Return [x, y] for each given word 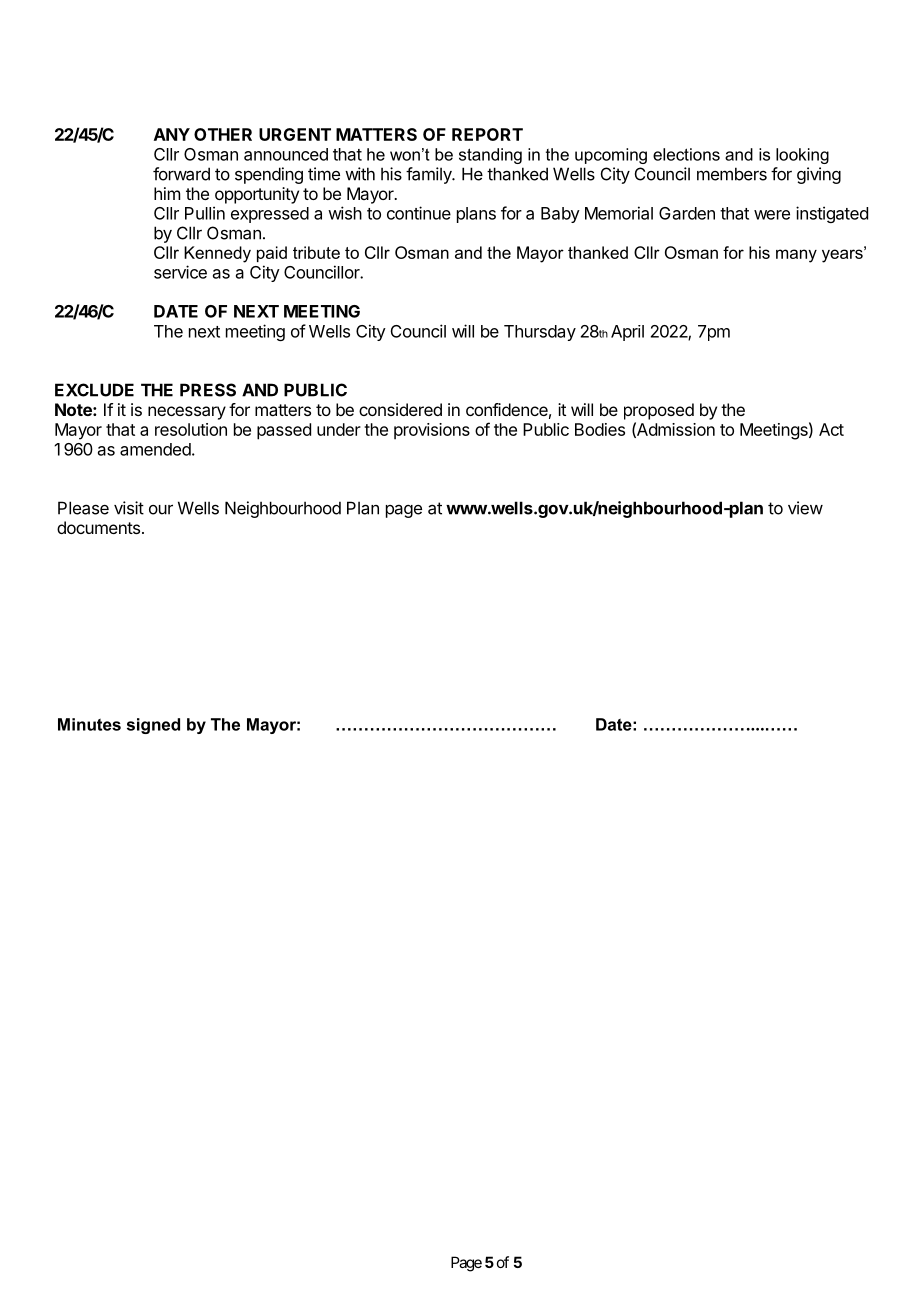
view [805, 508]
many [796, 256]
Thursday [540, 333]
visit [129, 508]
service [180, 272]
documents [98, 527]
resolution [191, 429]
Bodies [600, 429]
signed [153, 726]
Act [831, 429]
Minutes [89, 724]
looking [802, 156]
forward [181, 174]
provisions [432, 431]
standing [490, 156]
